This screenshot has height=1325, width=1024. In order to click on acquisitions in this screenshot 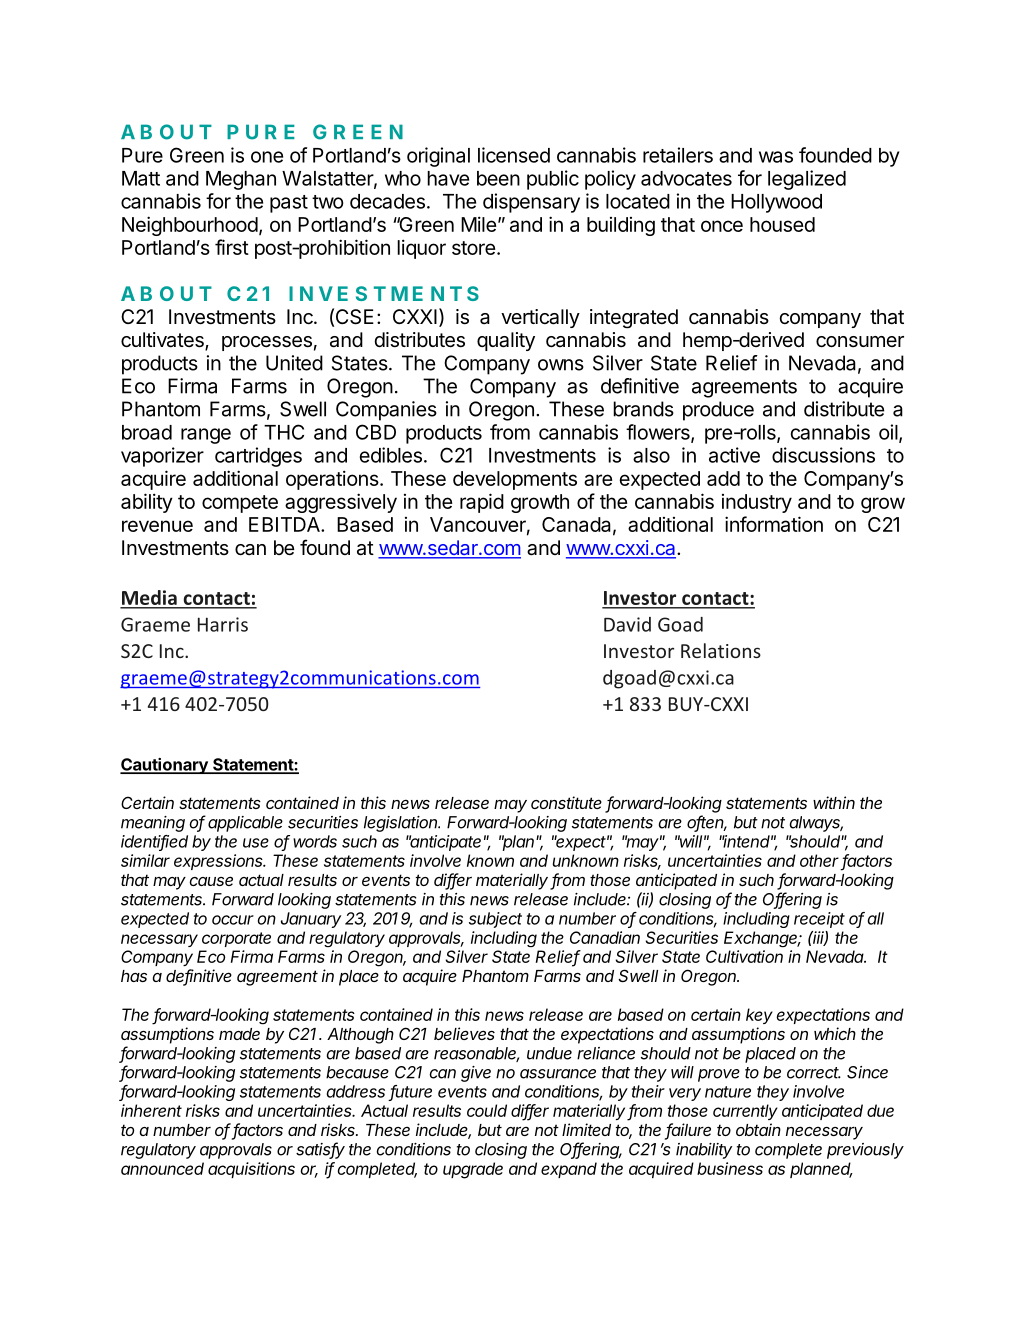, I will do `click(251, 1170)`.
